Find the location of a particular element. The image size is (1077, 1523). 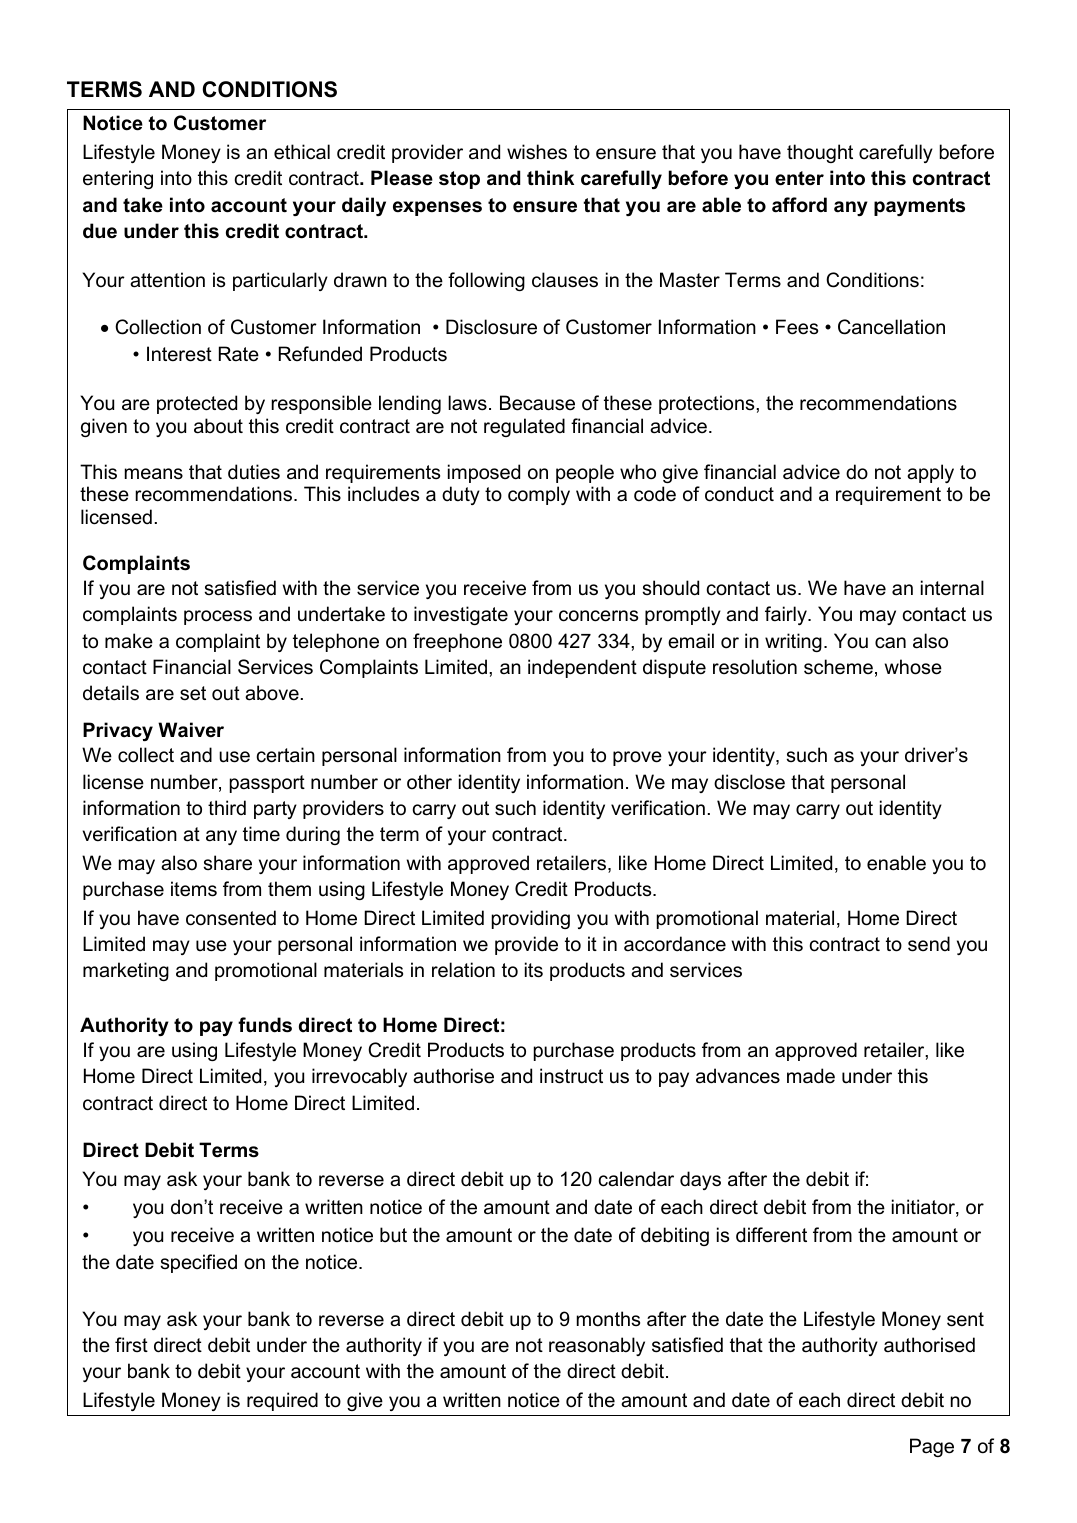

required is located at coordinates (282, 1401).
